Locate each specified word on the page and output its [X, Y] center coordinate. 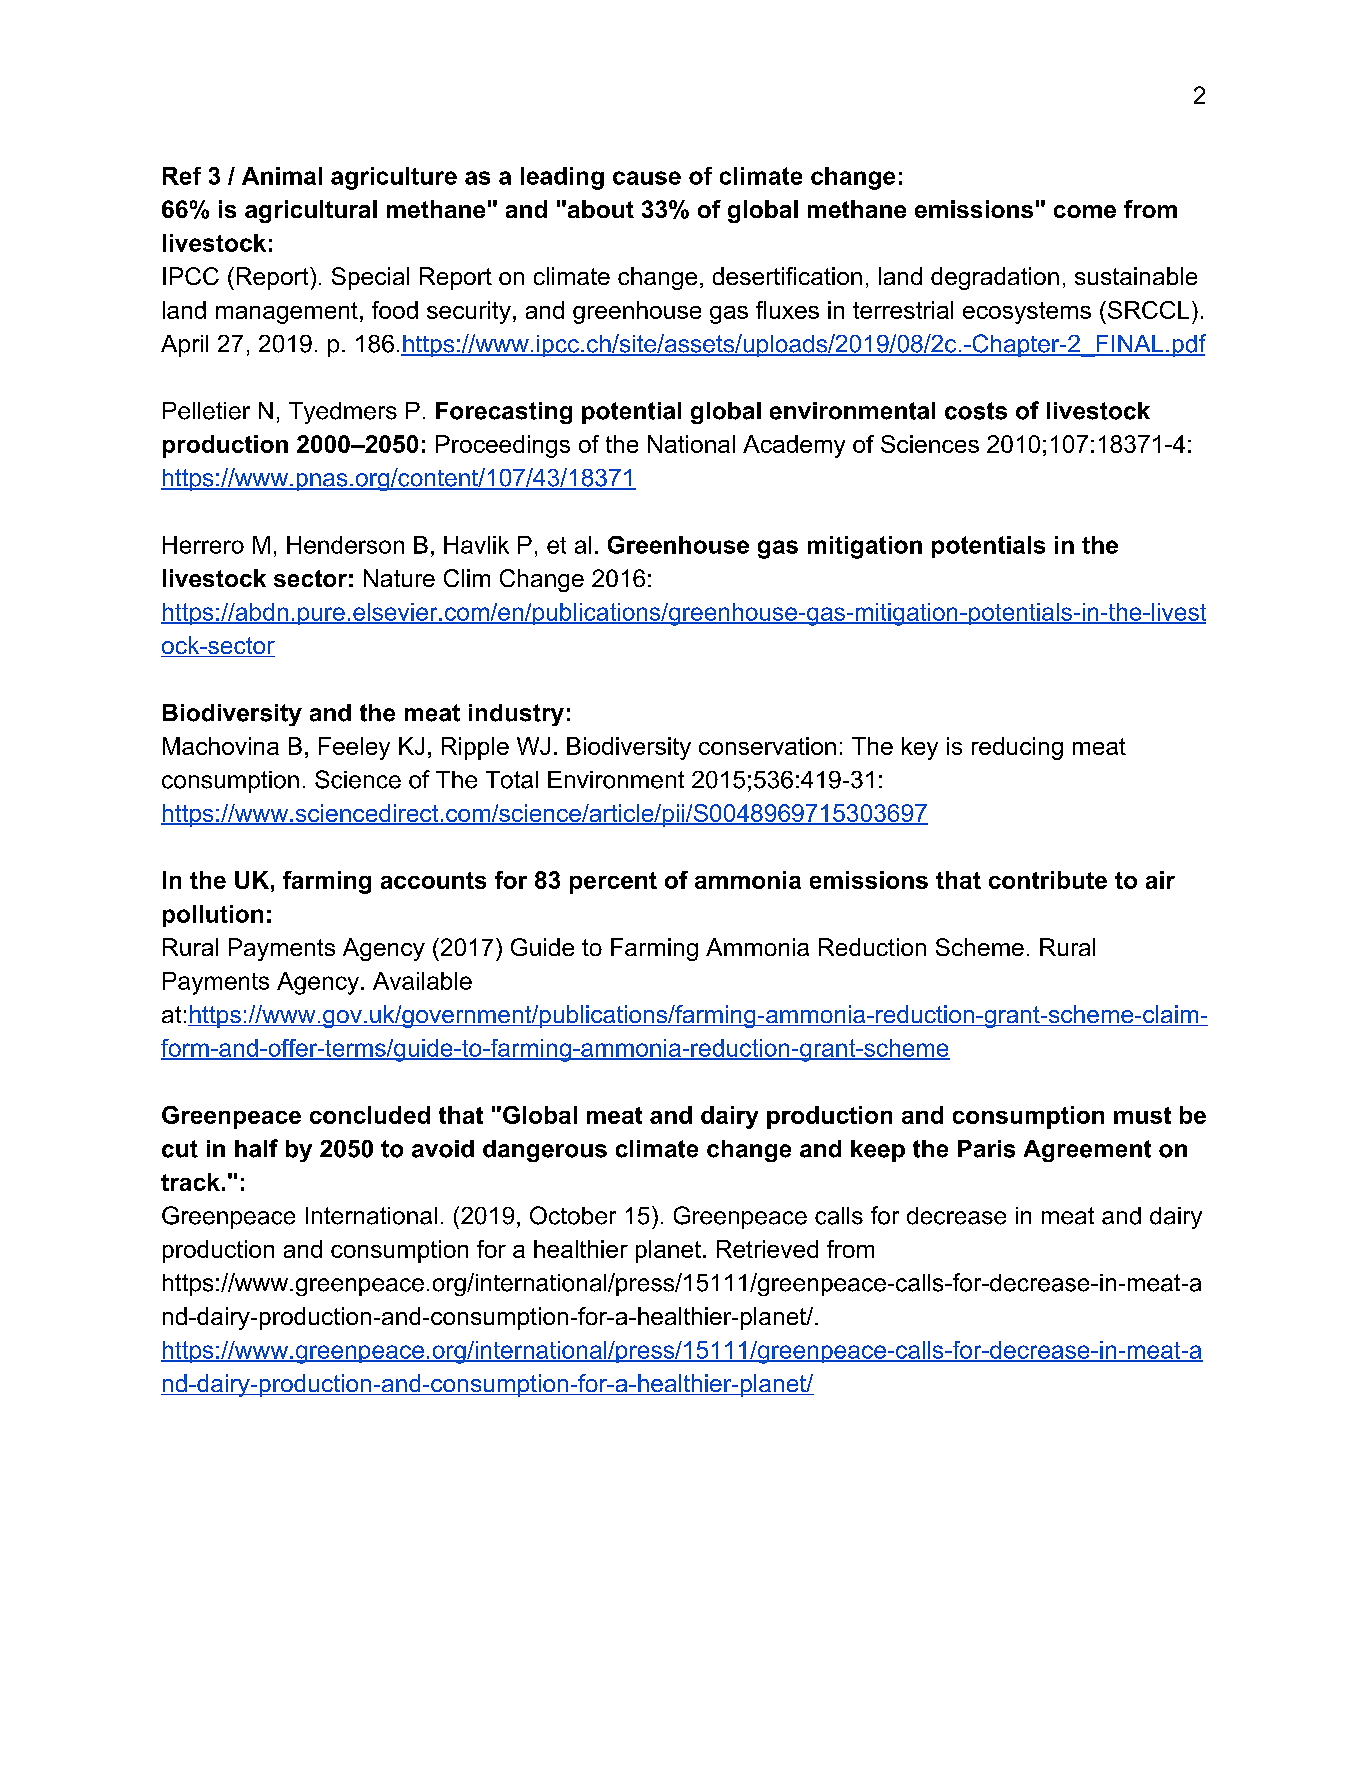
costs [976, 411]
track [190, 1182]
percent [613, 883]
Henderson [345, 545]
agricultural [311, 211]
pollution [213, 916]
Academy [794, 446]
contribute [1048, 880]
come [1085, 211]
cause [647, 178]
